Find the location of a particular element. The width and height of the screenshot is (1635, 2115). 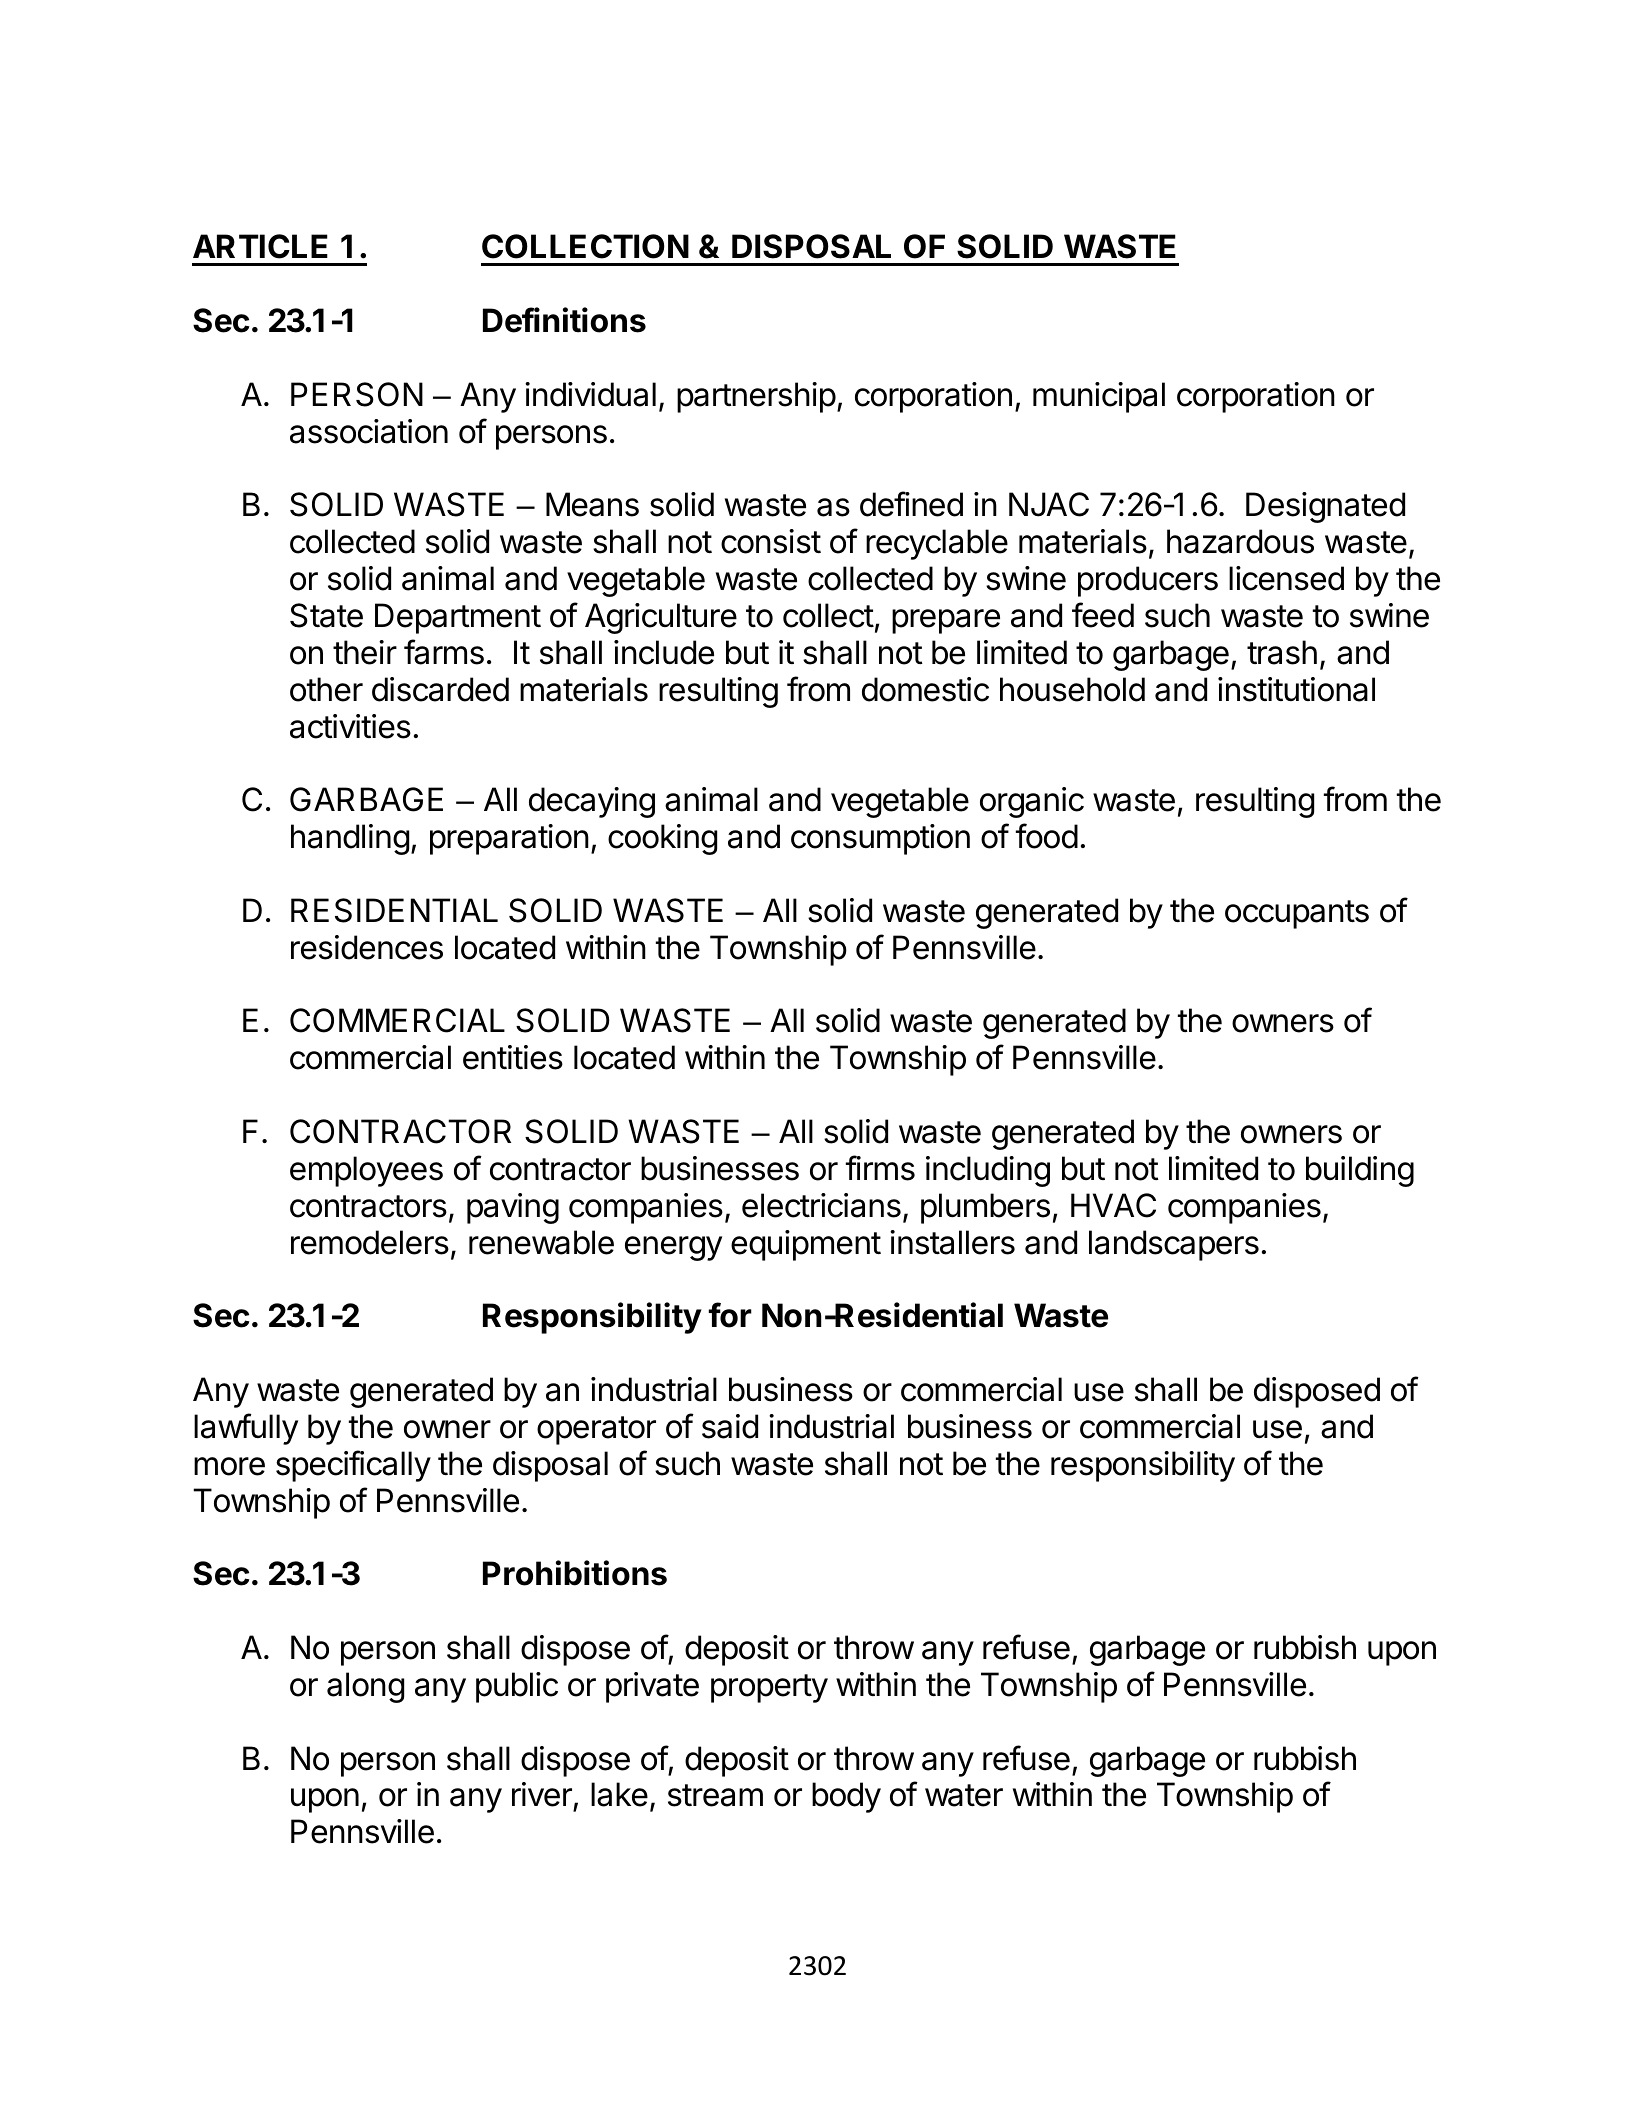

along is located at coordinates (365, 1687).
